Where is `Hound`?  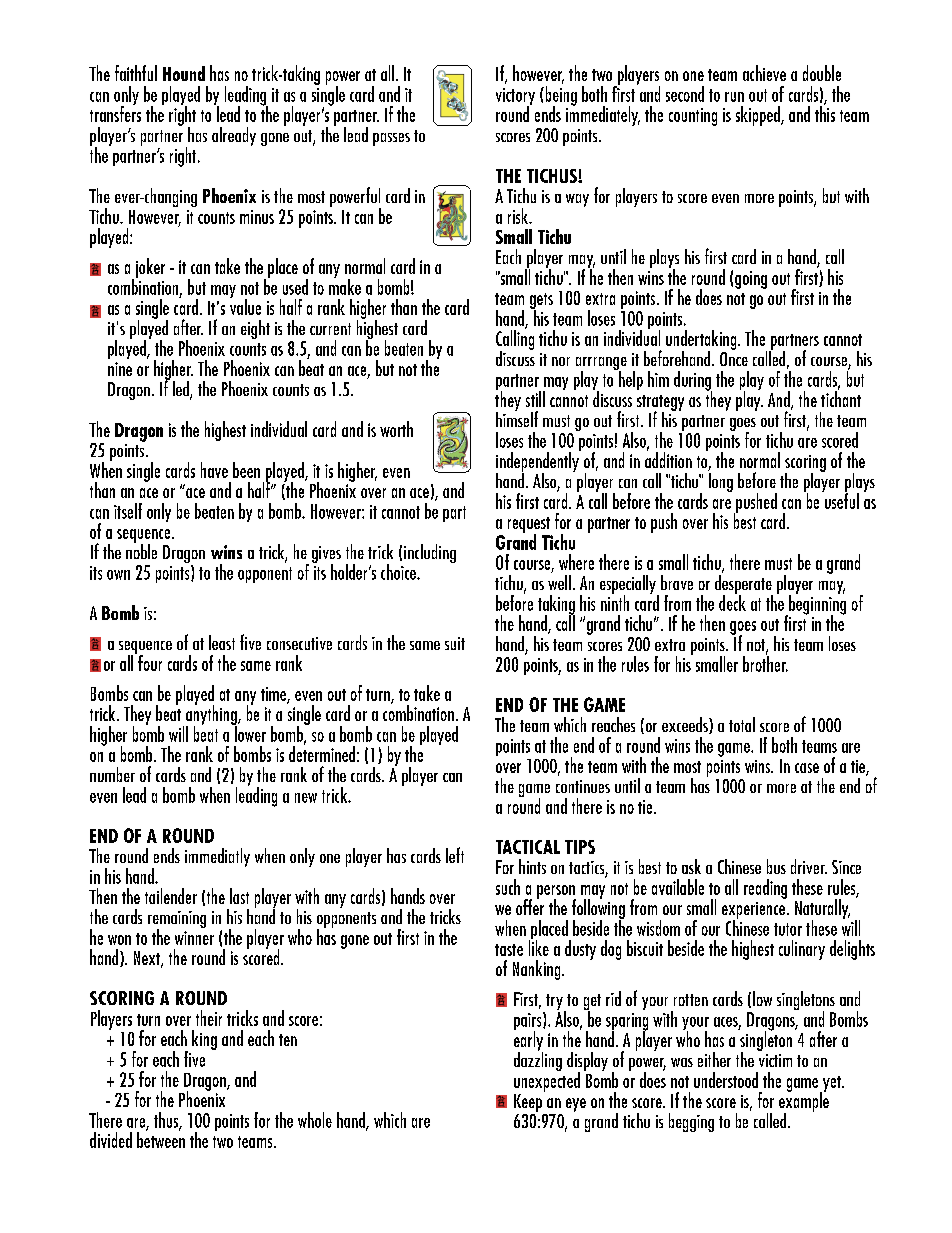 Hound is located at coordinates (184, 73).
